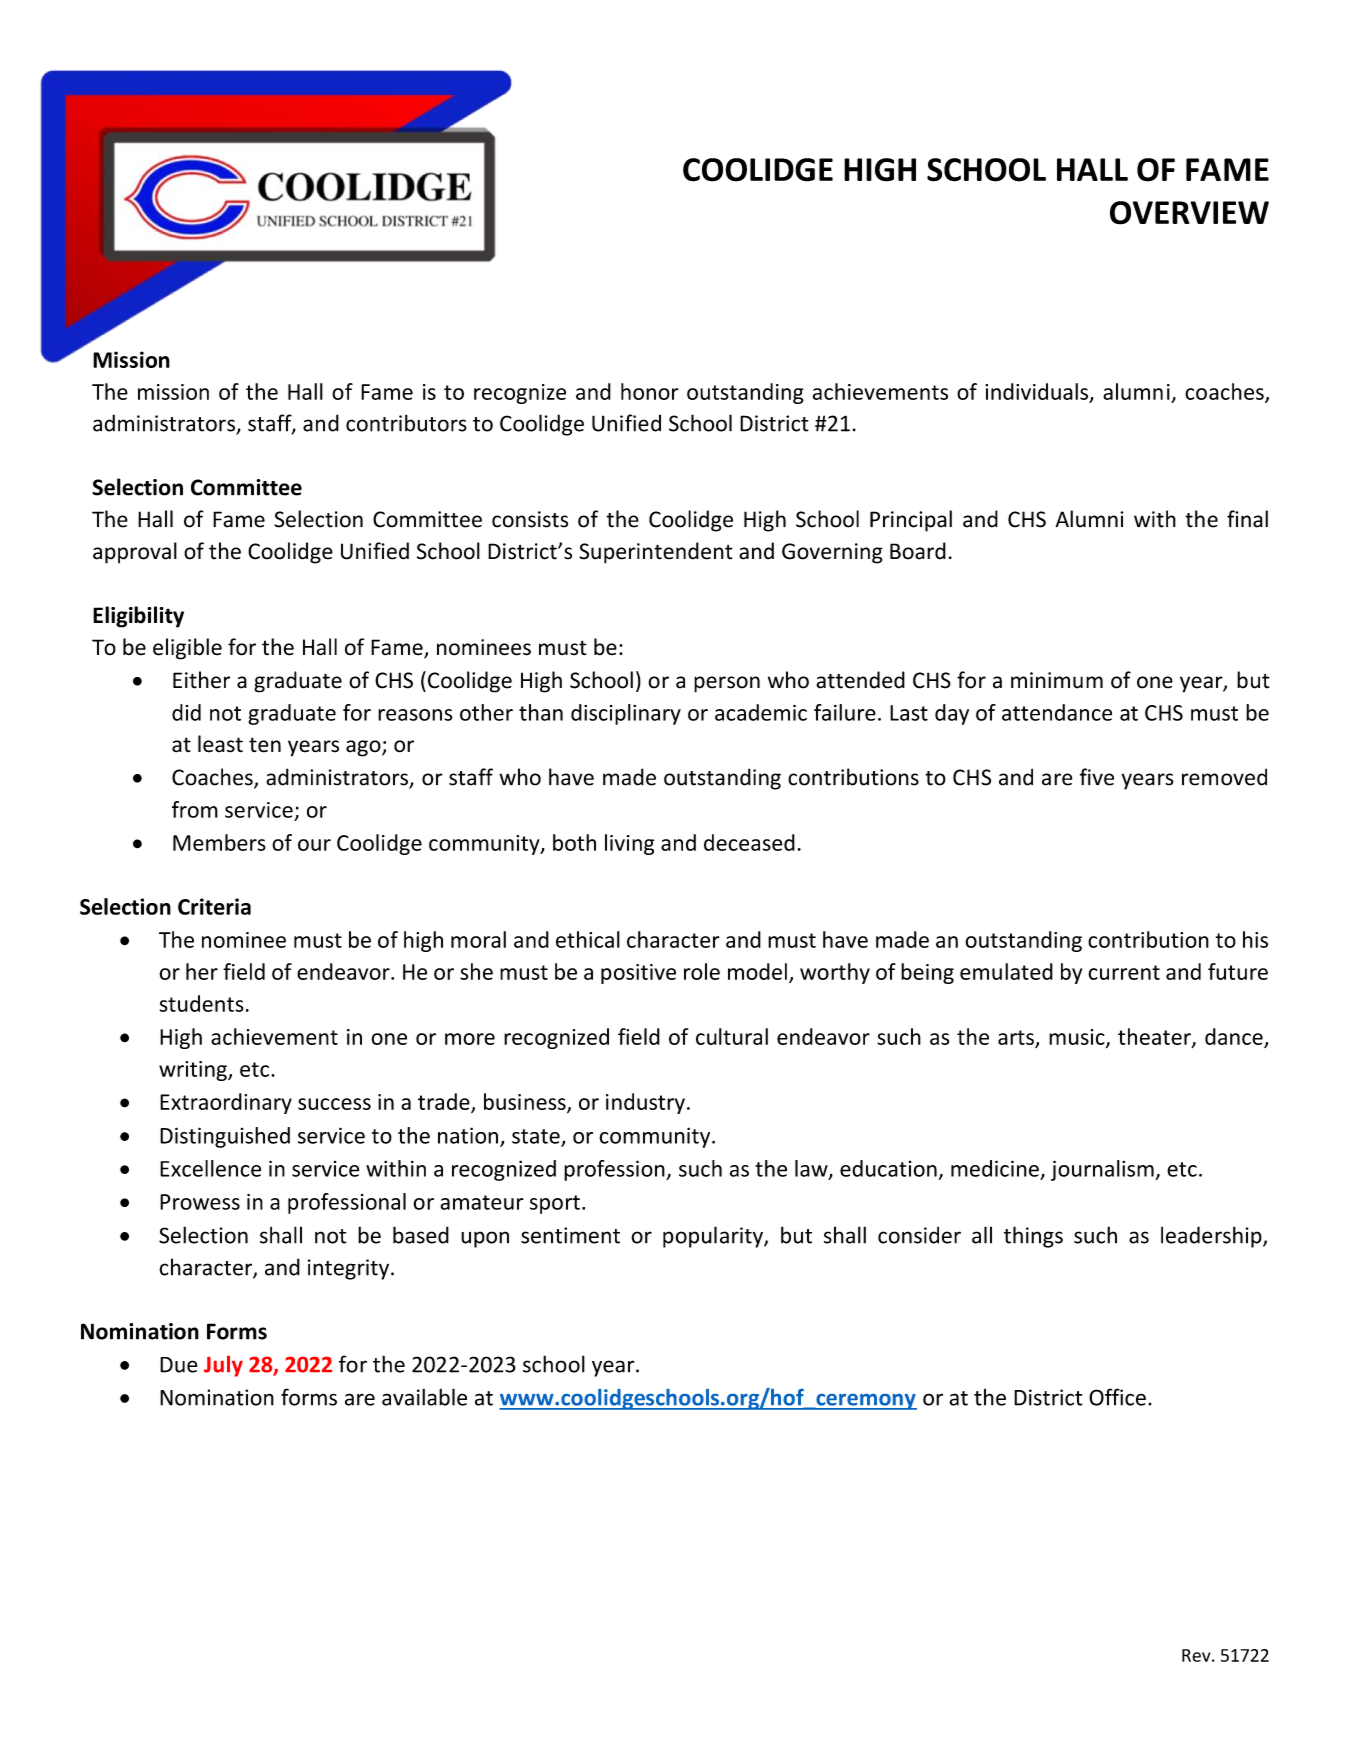 The image size is (1349, 1746). What do you see at coordinates (727, 684) in the image?
I see `person` at bounding box center [727, 684].
